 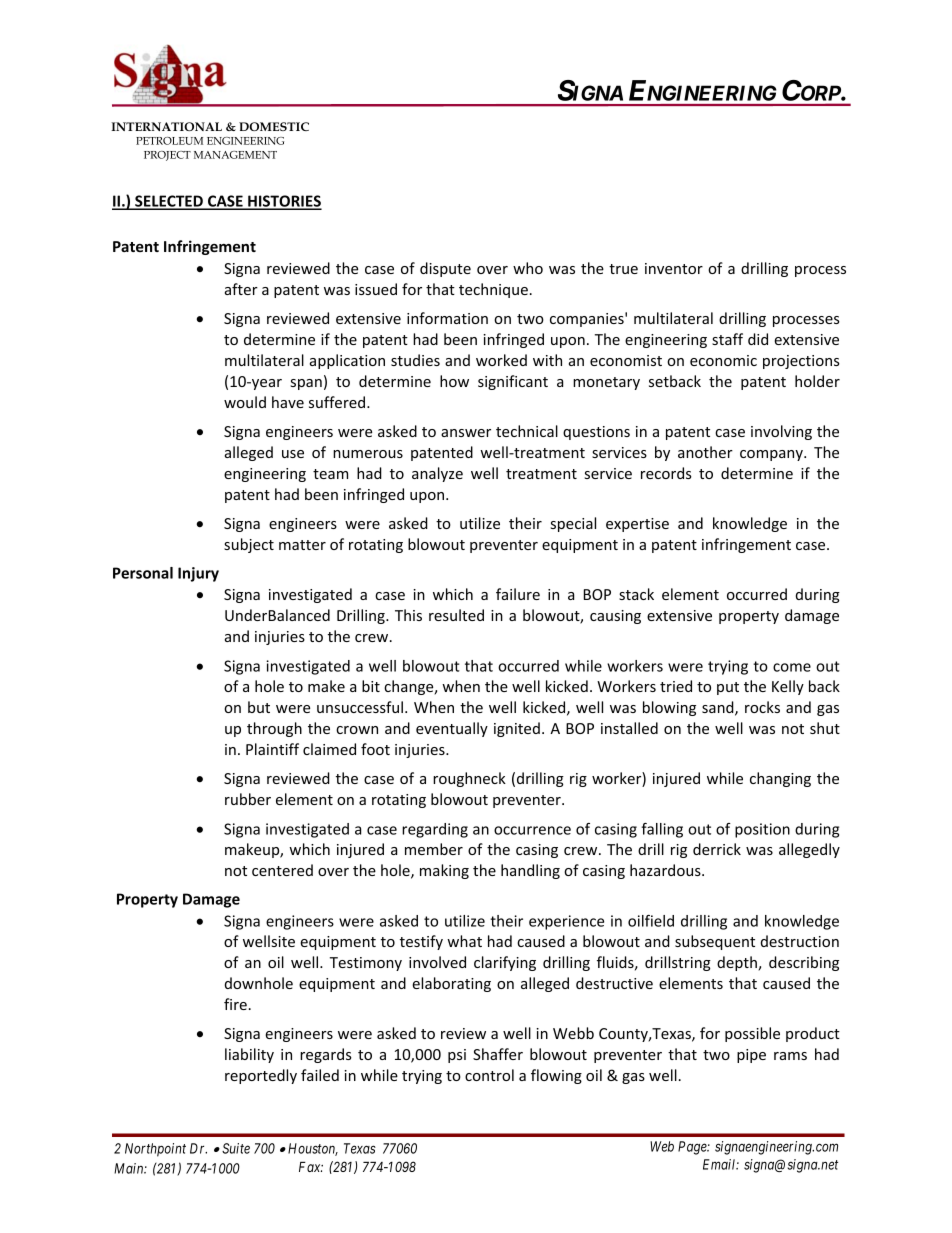 What do you see at coordinates (236, 1148) in the screenshot?
I see `Suite` at bounding box center [236, 1148].
